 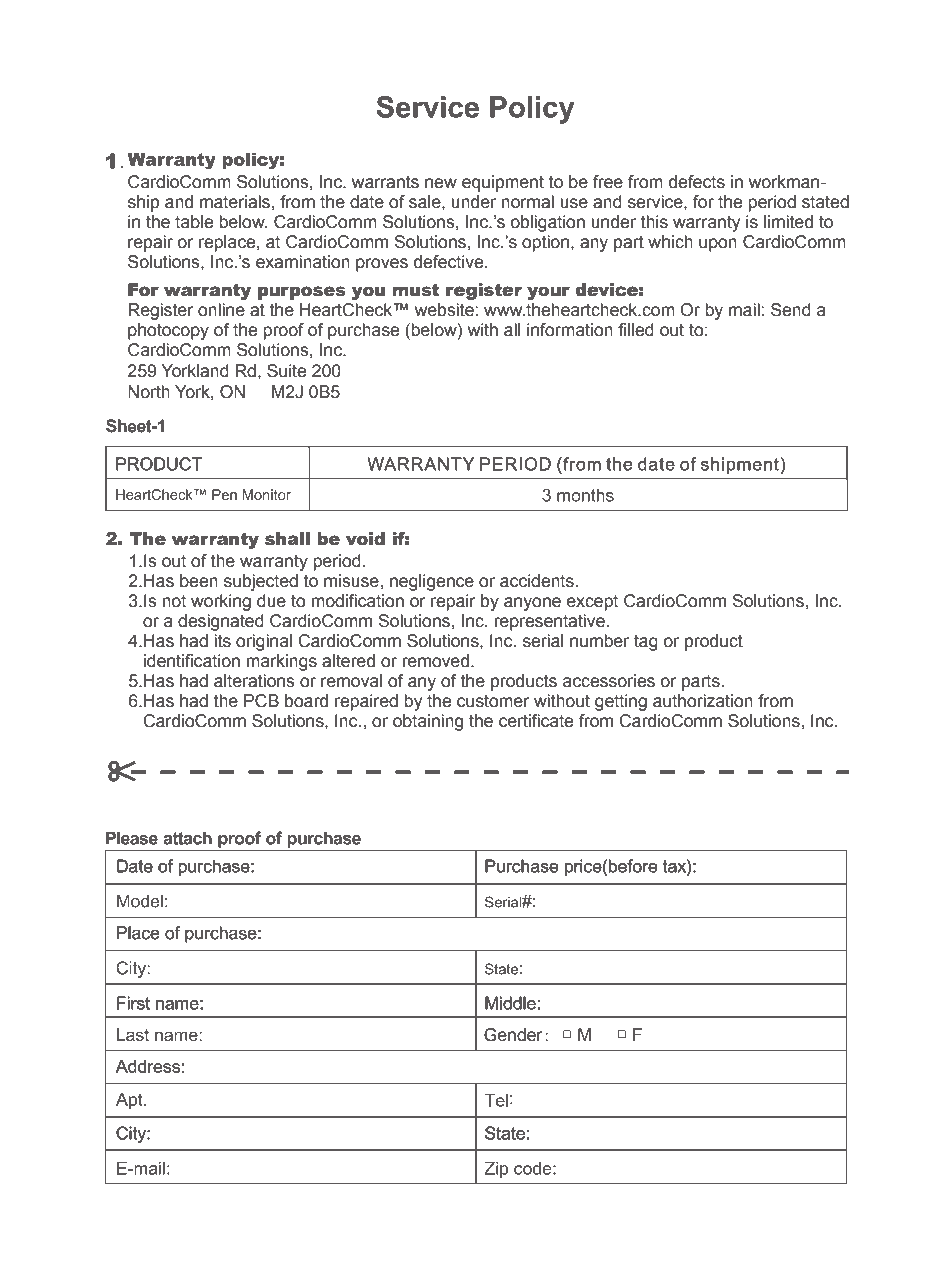 What do you see at coordinates (287, 539) in the page?
I see `shall` at bounding box center [287, 539].
